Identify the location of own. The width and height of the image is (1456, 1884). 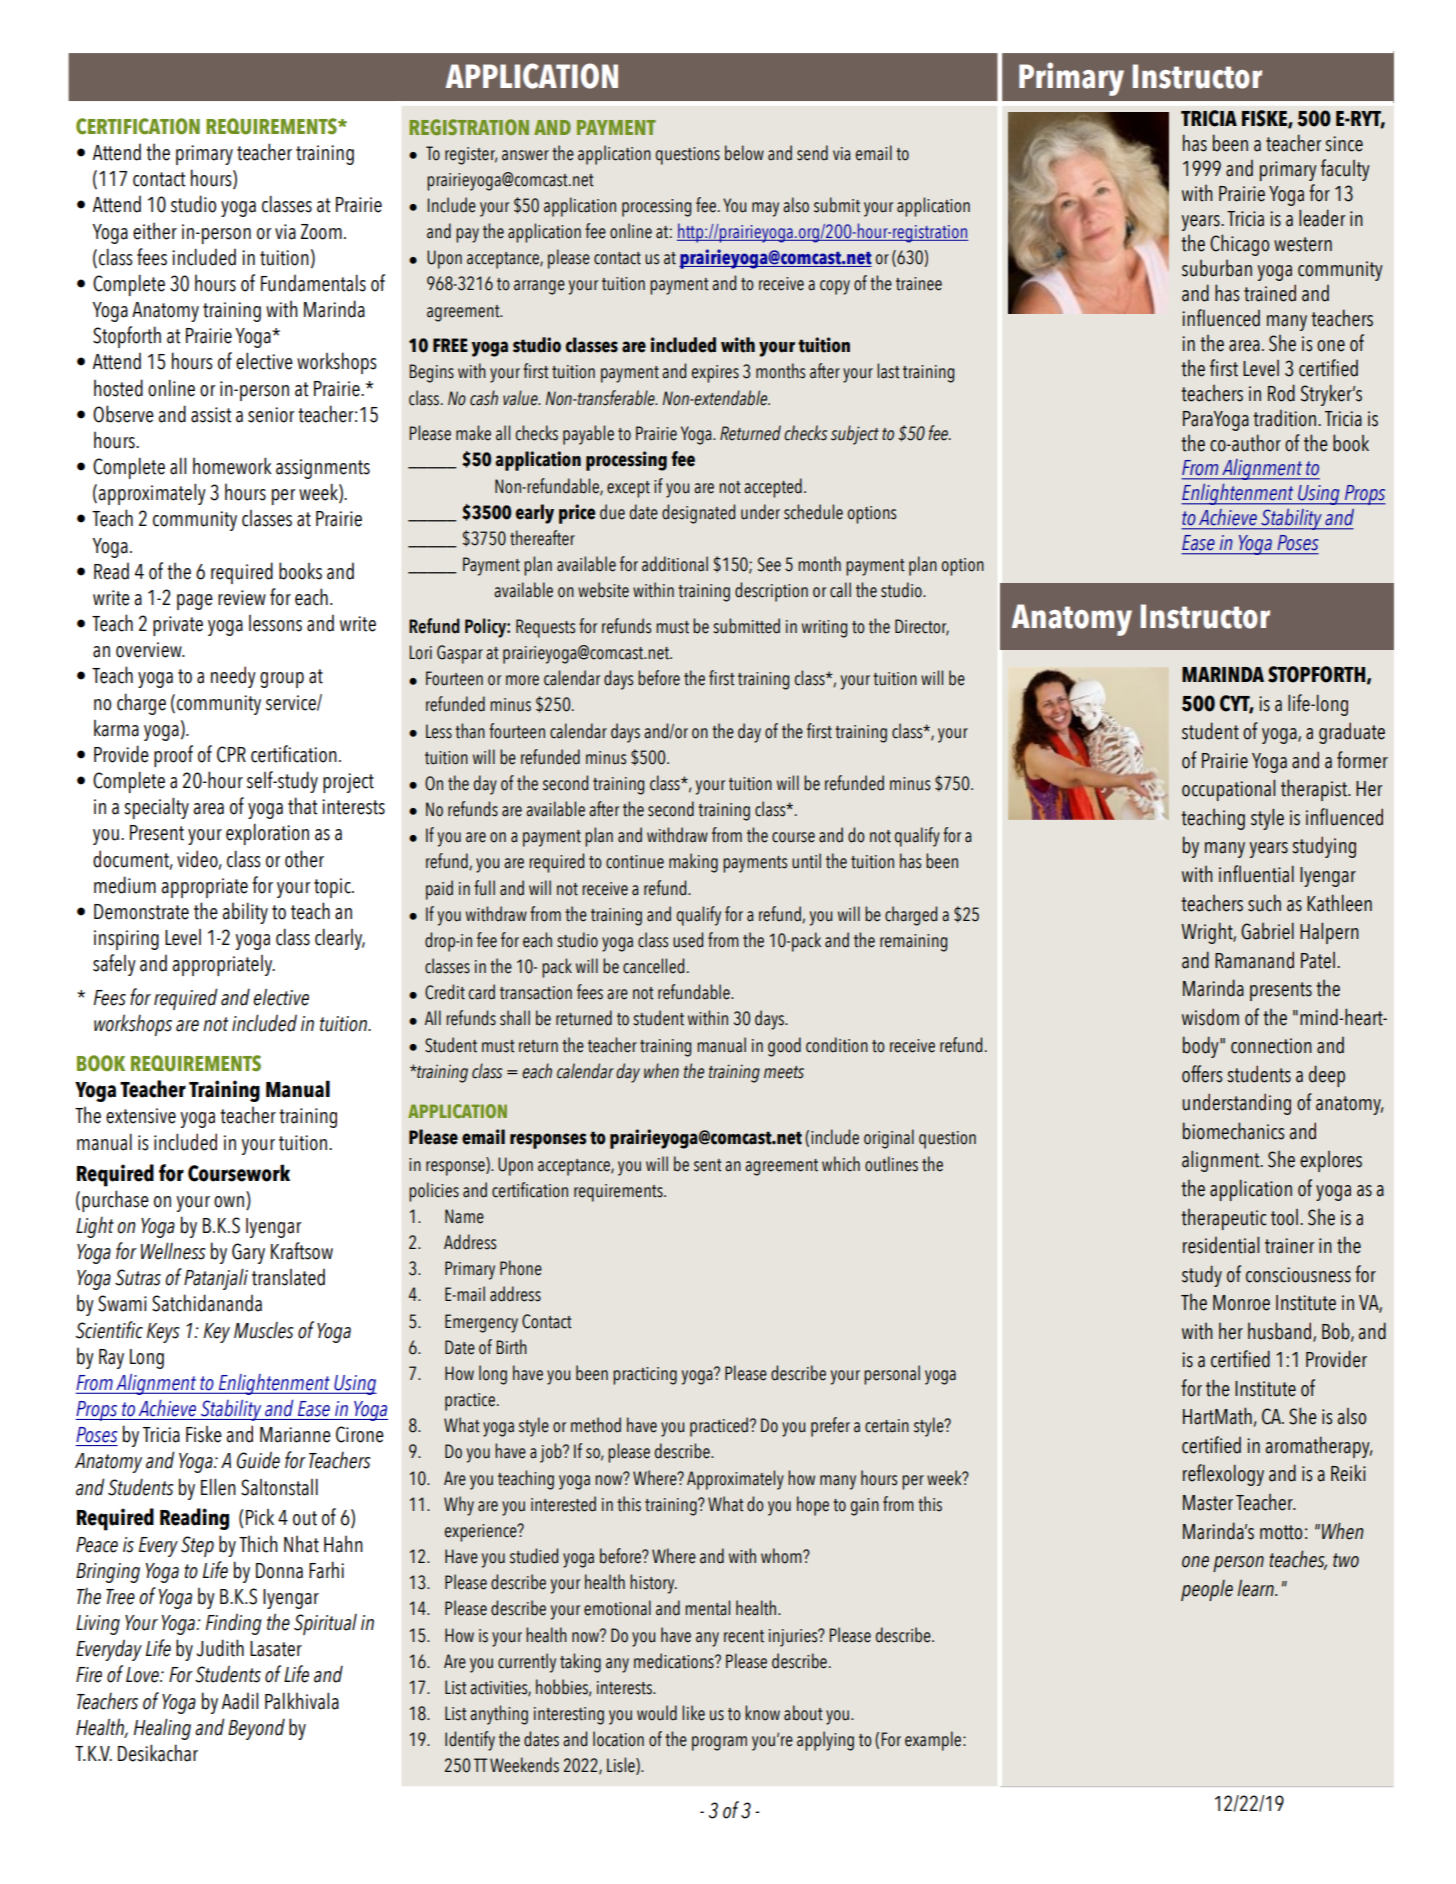
(230, 1203).
